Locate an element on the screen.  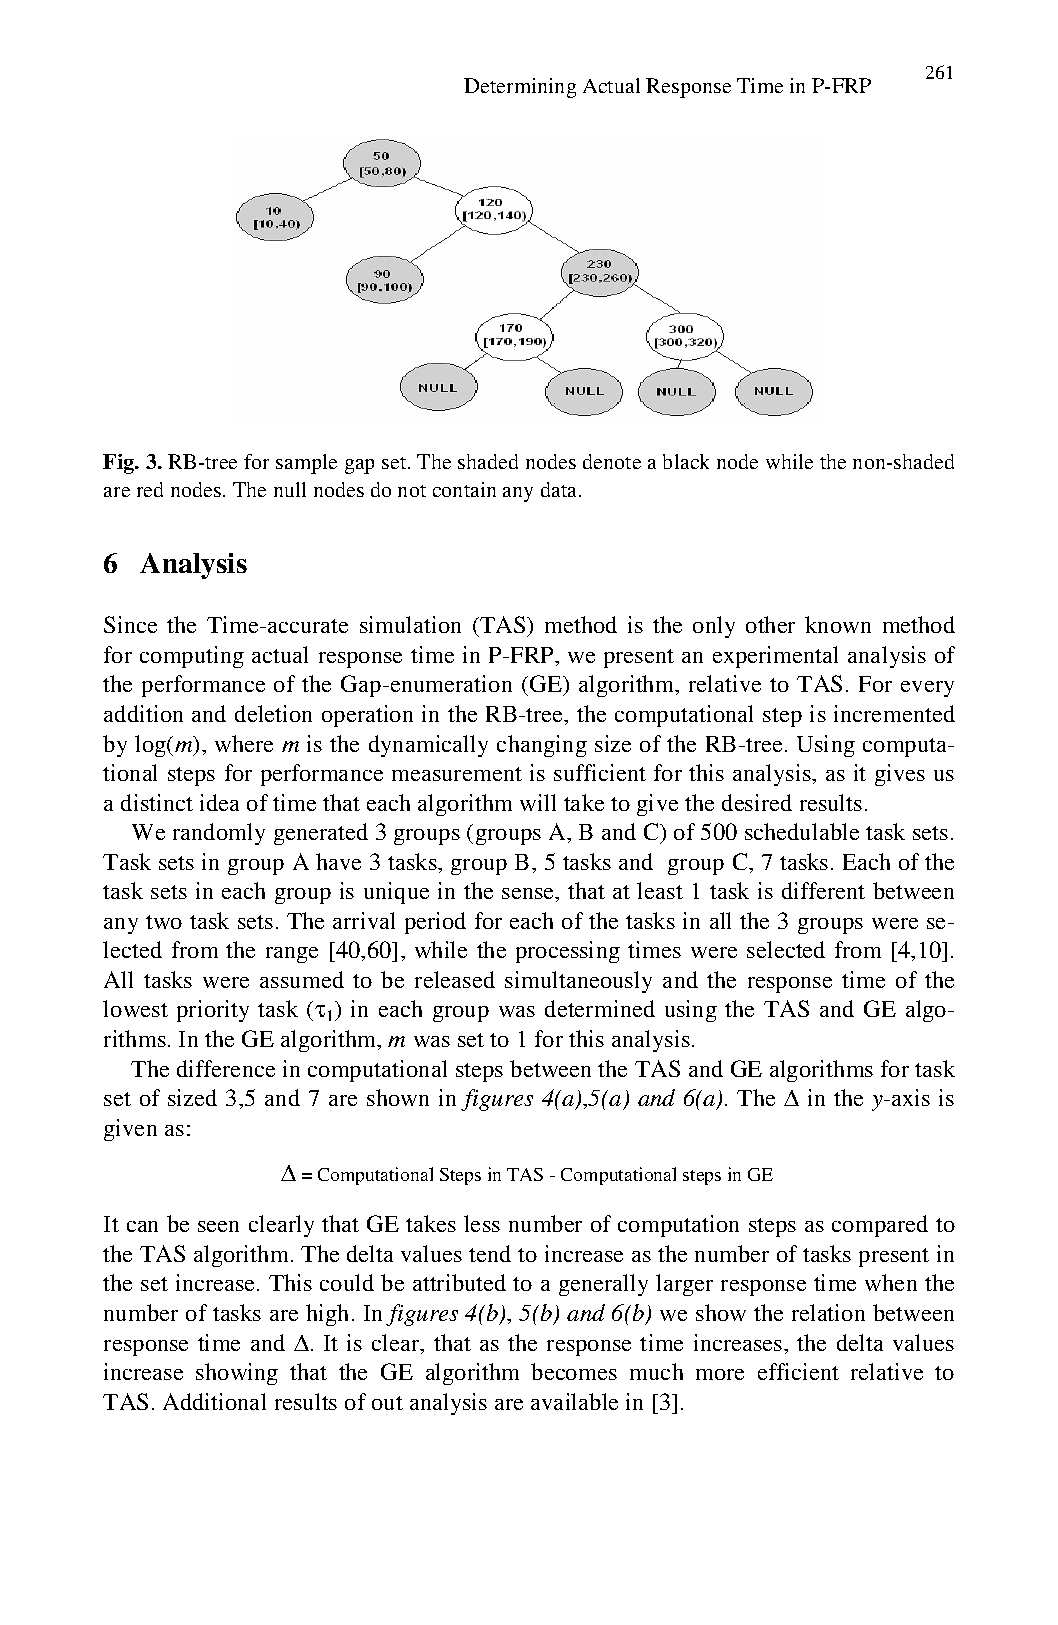
black is located at coordinates (686, 461).
